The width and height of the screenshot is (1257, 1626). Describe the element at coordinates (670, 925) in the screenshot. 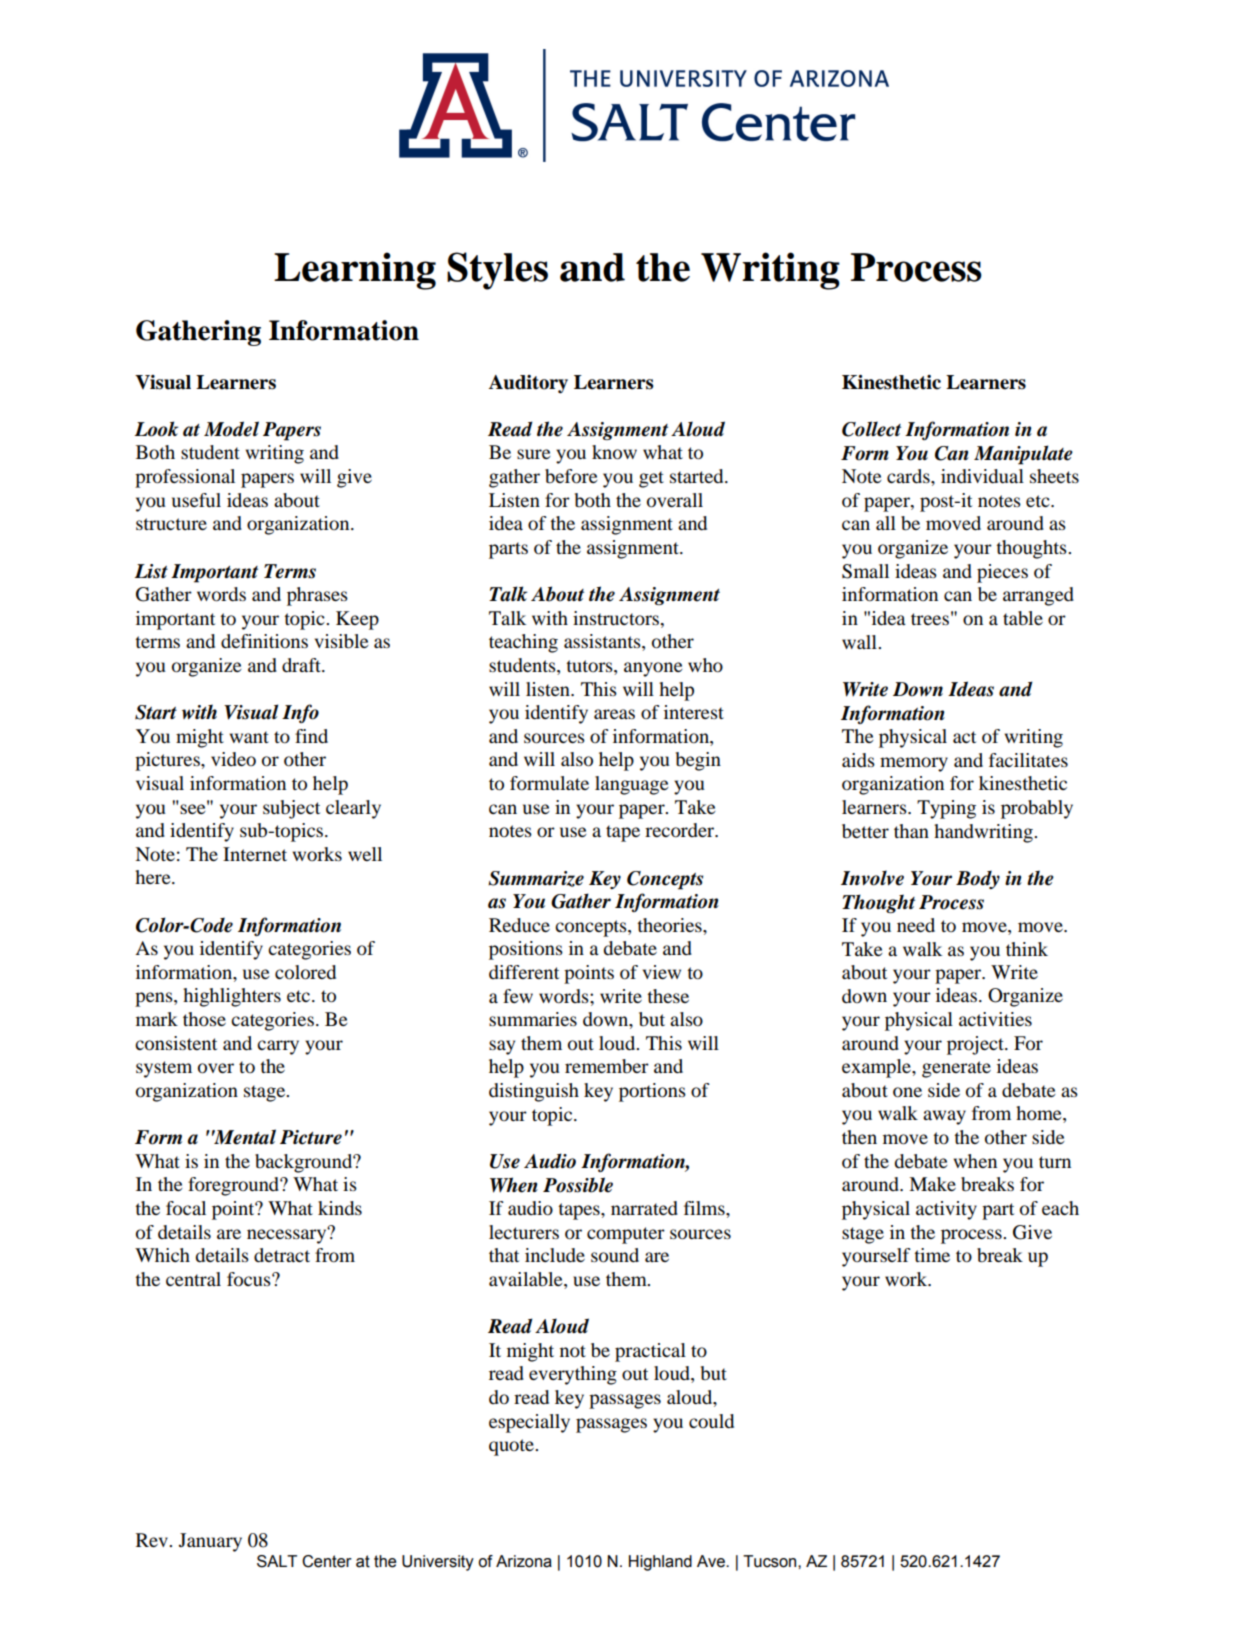

I see `theories` at that location.
